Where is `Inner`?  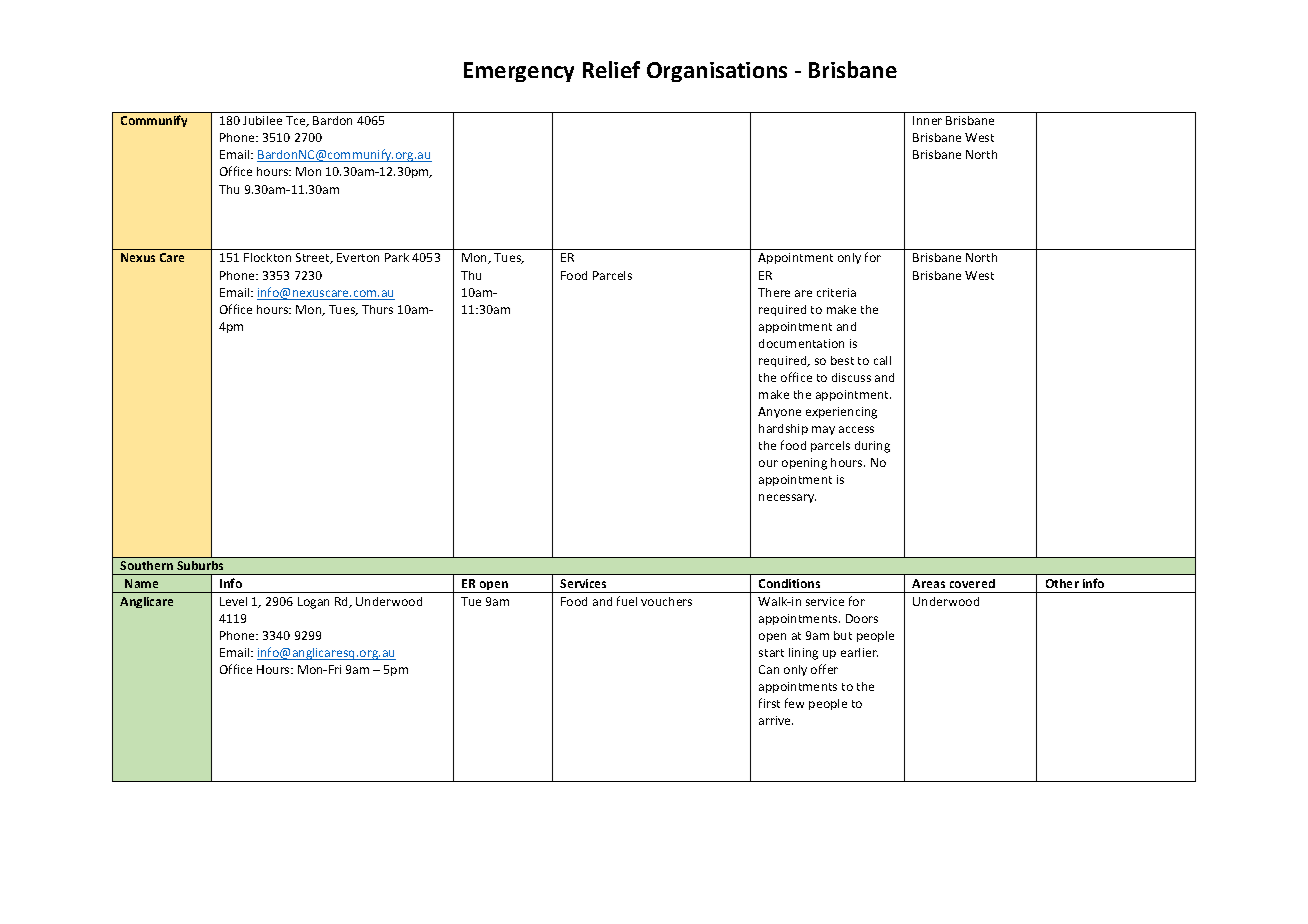 Inner is located at coordinates (927, 120).
